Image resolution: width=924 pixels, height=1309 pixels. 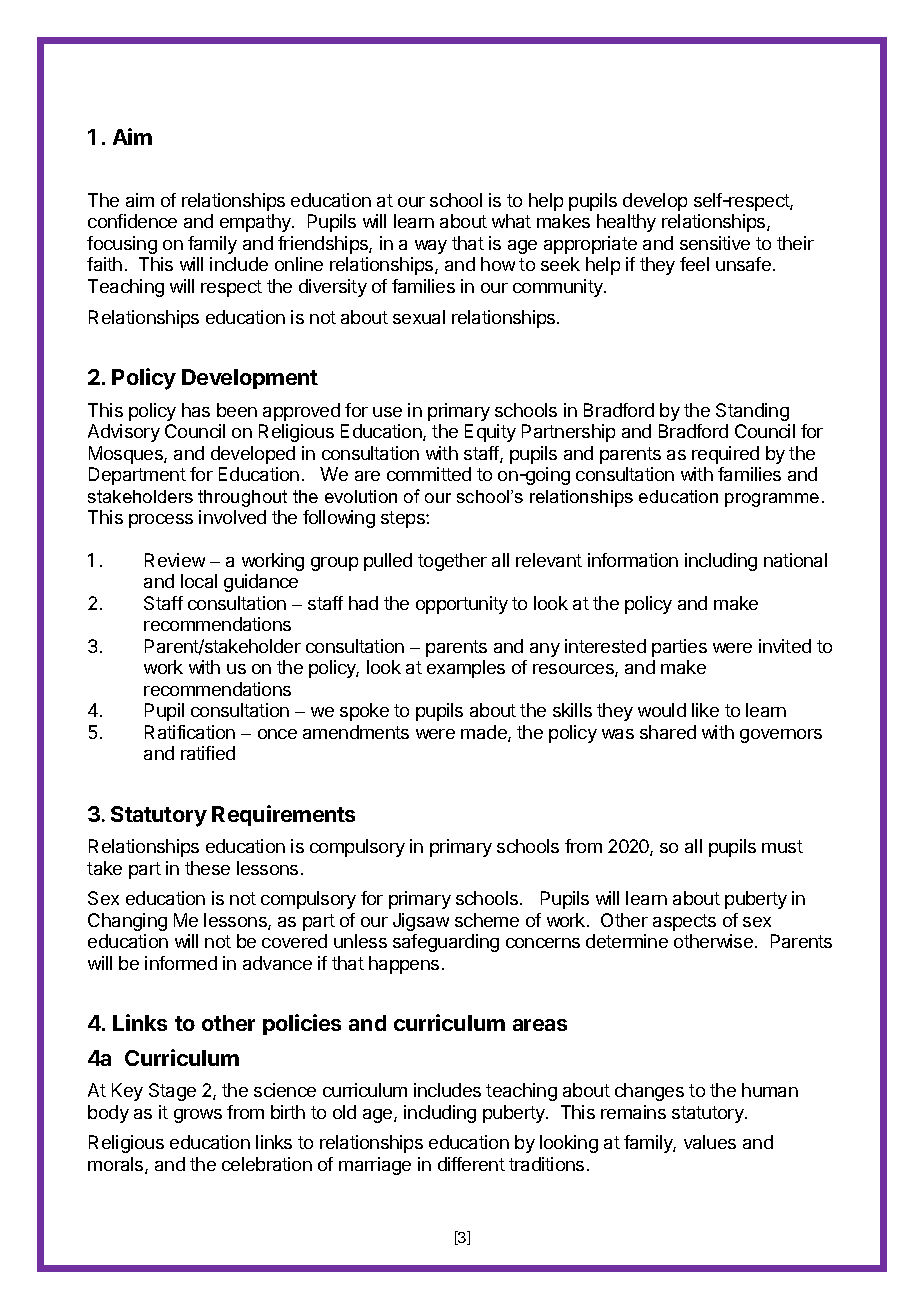 I want to click on different, so click(x=471, y=1164).
